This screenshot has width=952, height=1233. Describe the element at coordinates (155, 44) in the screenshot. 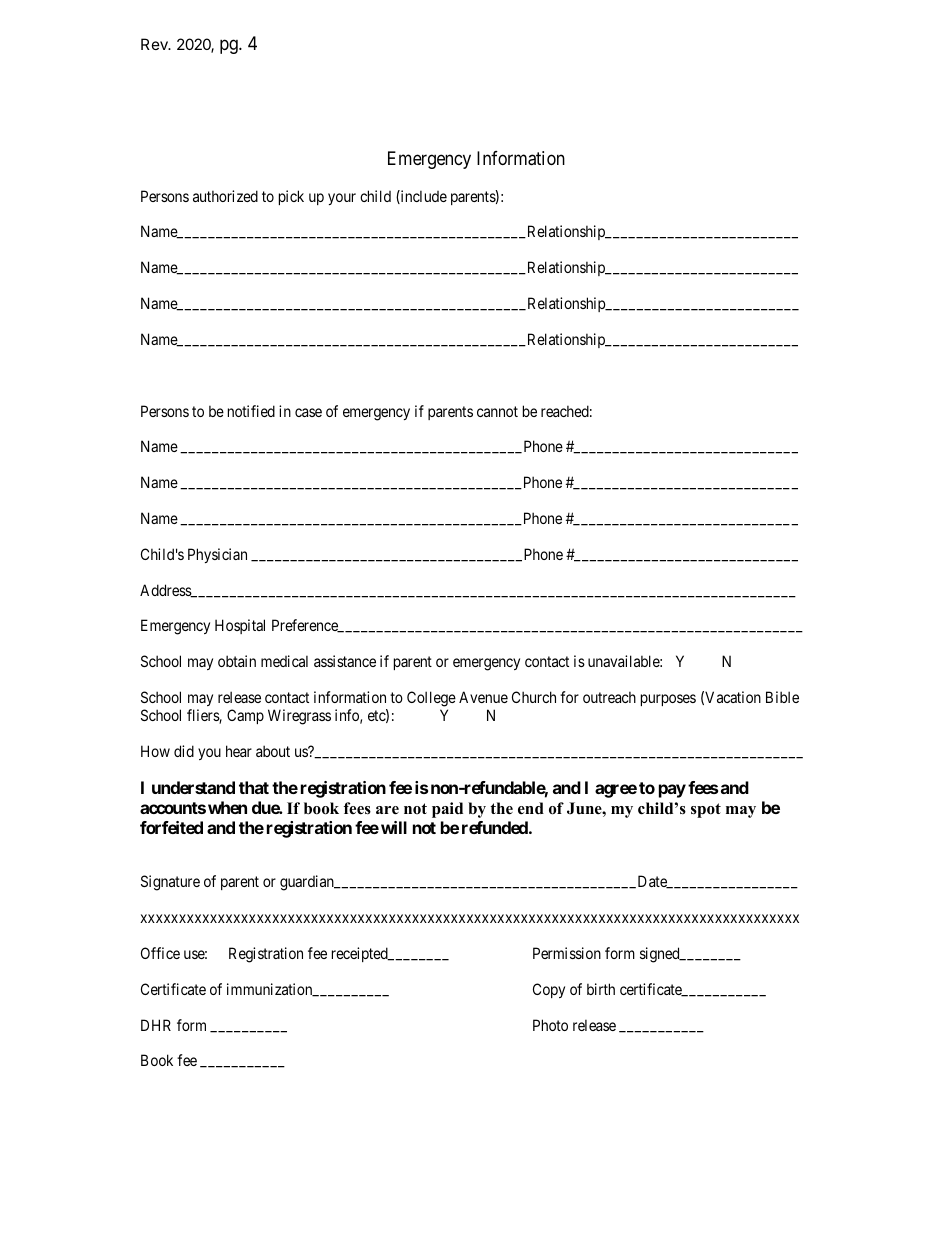

I see `Rev` at that location.
